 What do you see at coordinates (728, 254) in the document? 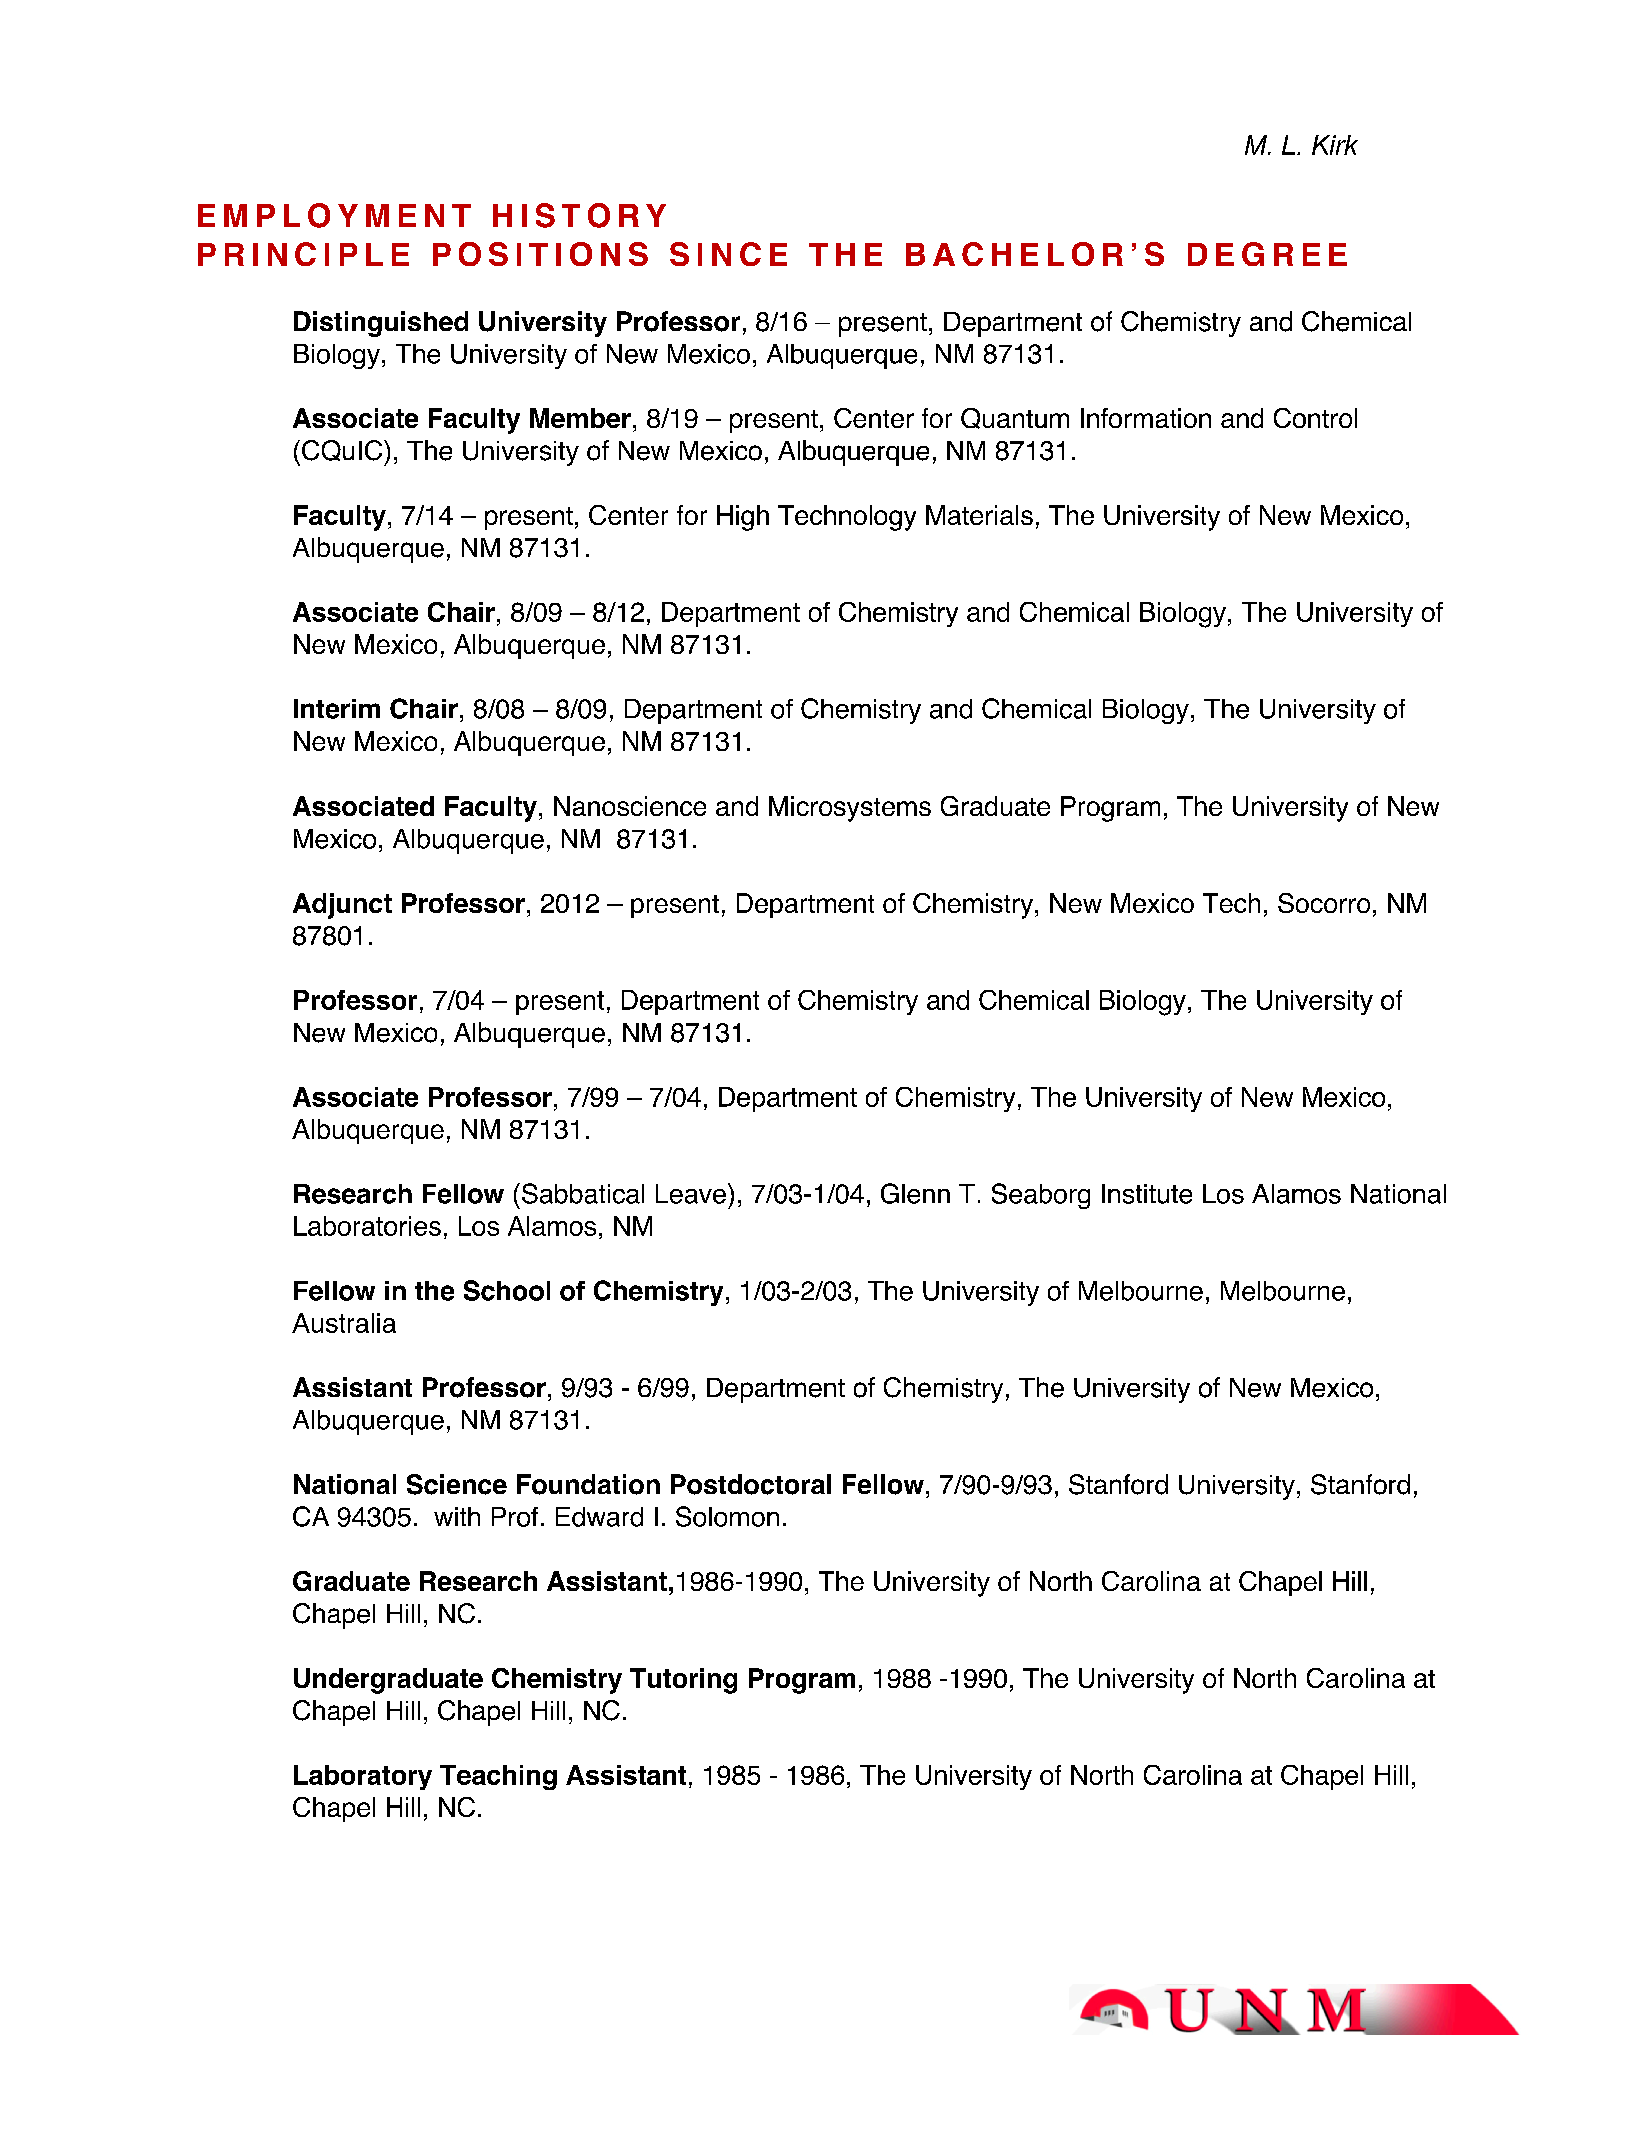
I see `SINCE` at bounding box center [728, 254].
